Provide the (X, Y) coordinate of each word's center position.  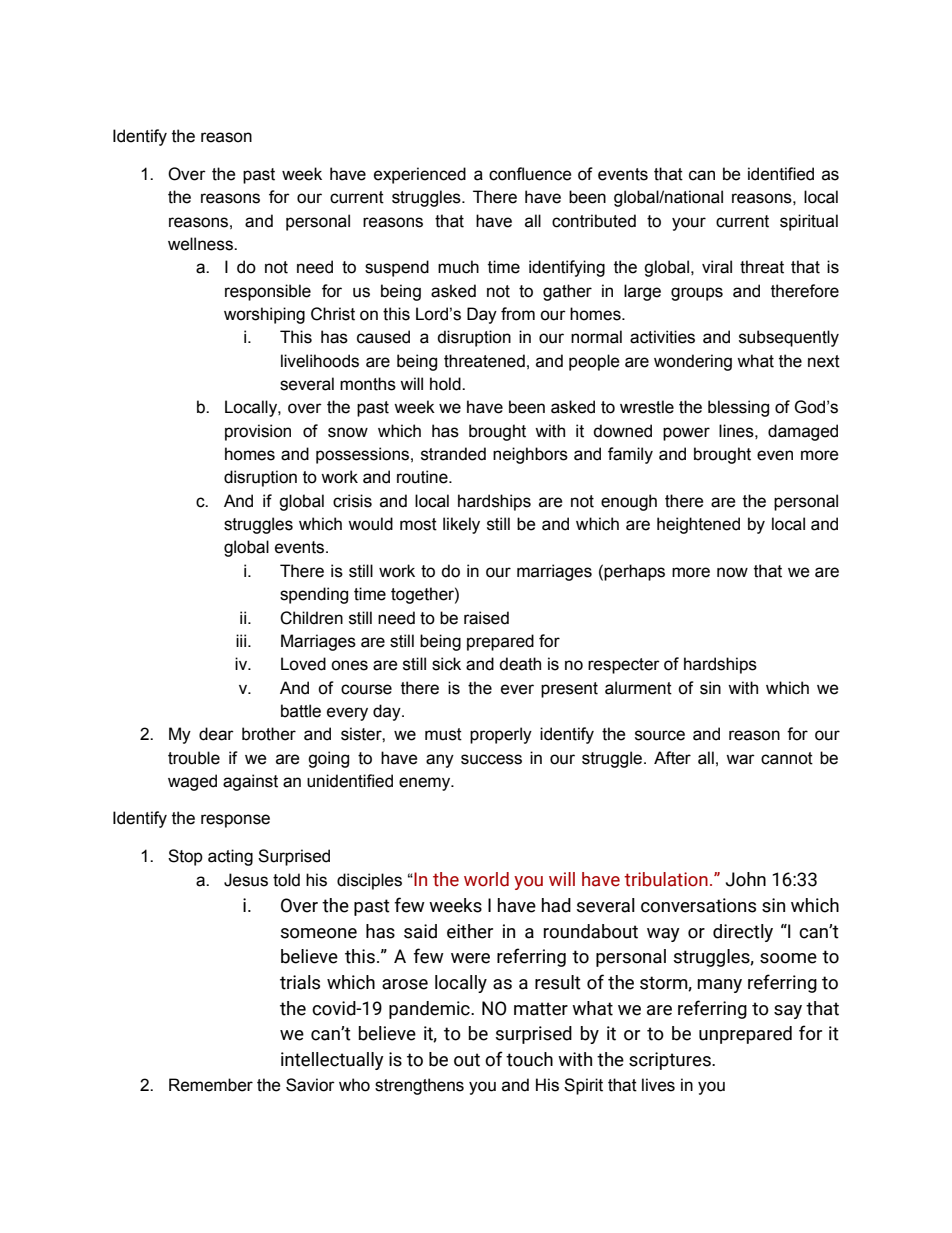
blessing (738, 408)
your (689, 224)
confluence (530, 174)
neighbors (530, 455)
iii (242, 640)
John (746, 879)
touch (529, 1059)
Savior (310, 1085)
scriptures (671, 1061)
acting (230, 857)
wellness (201, 244)
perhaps (634, 572)
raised (486, 618)
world (486, 879)
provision (258, 432)
